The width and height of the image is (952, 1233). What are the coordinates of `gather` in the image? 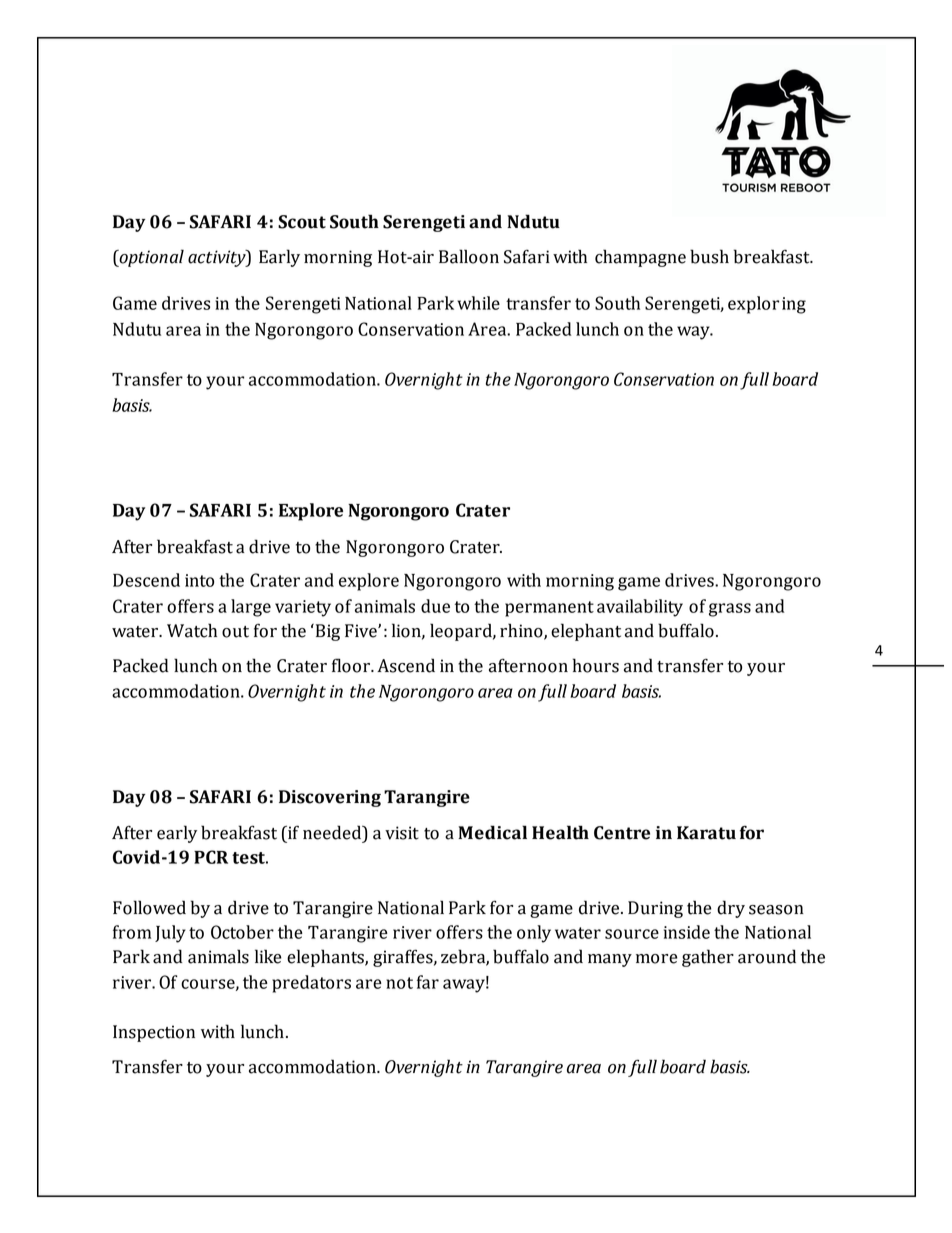 It's located at (708, 958).
